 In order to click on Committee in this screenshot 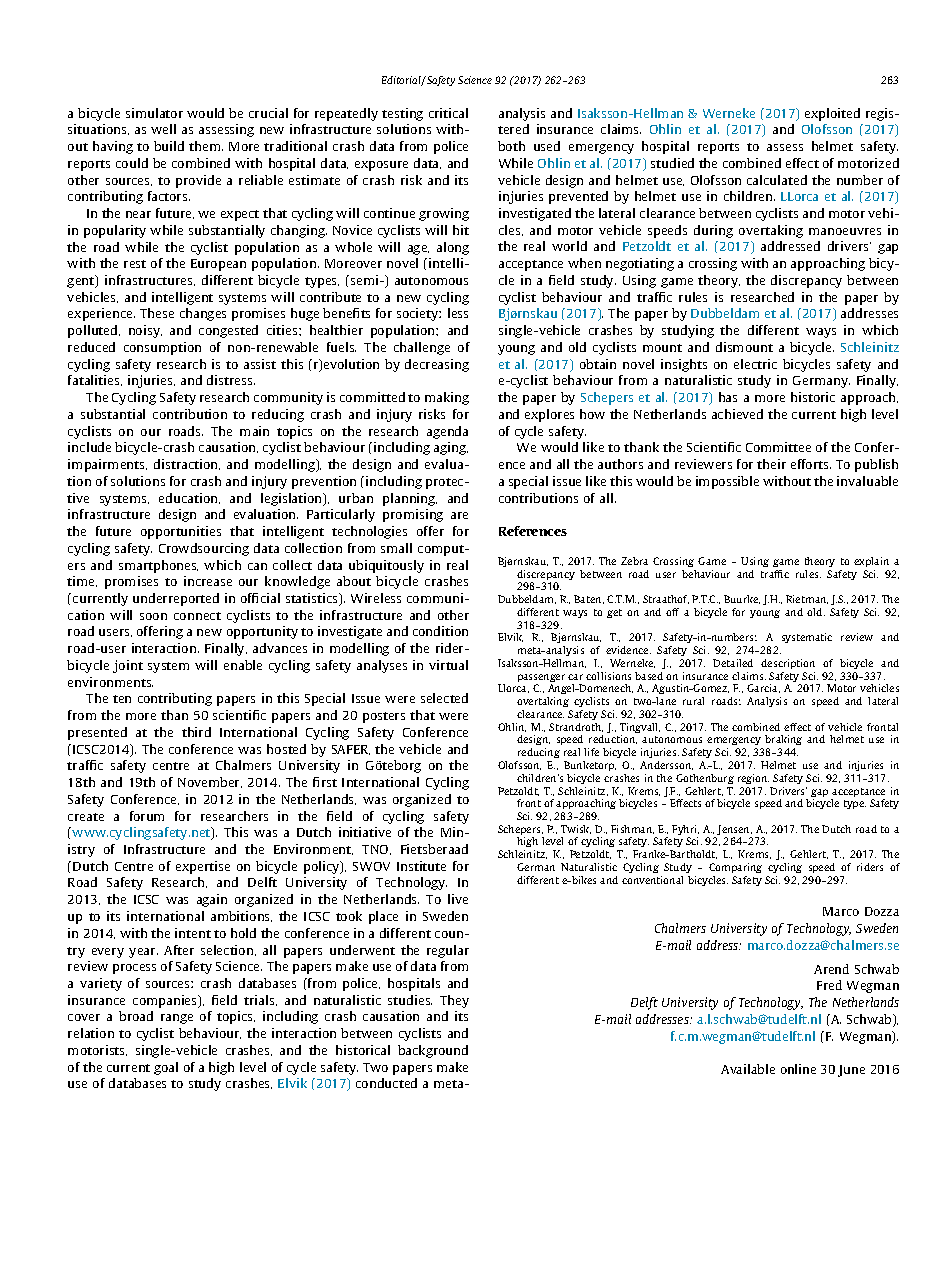, I will do `click(778, 447)`.
